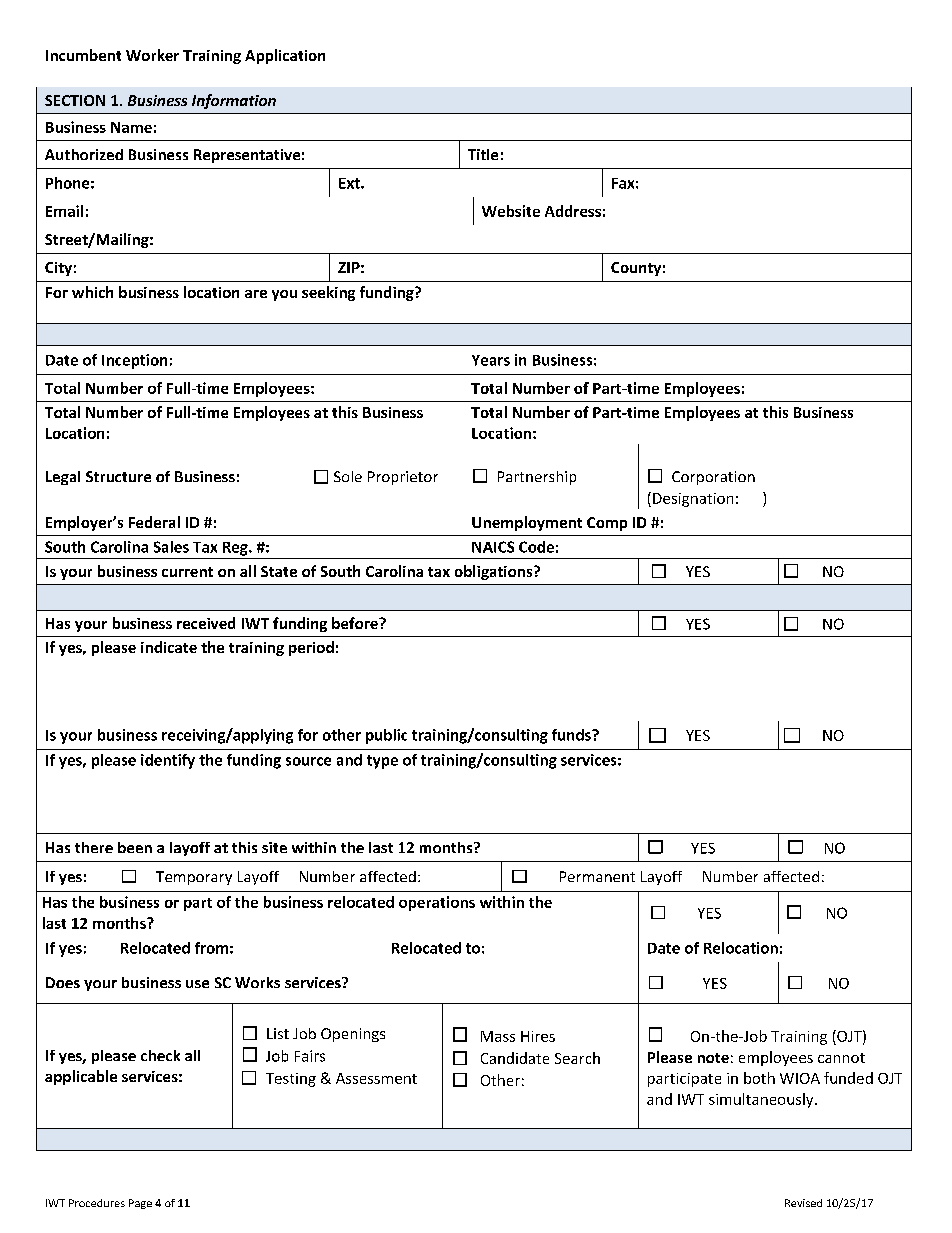 This page has height=1233, width=952. I want to click on operations, so click(437, 903).
